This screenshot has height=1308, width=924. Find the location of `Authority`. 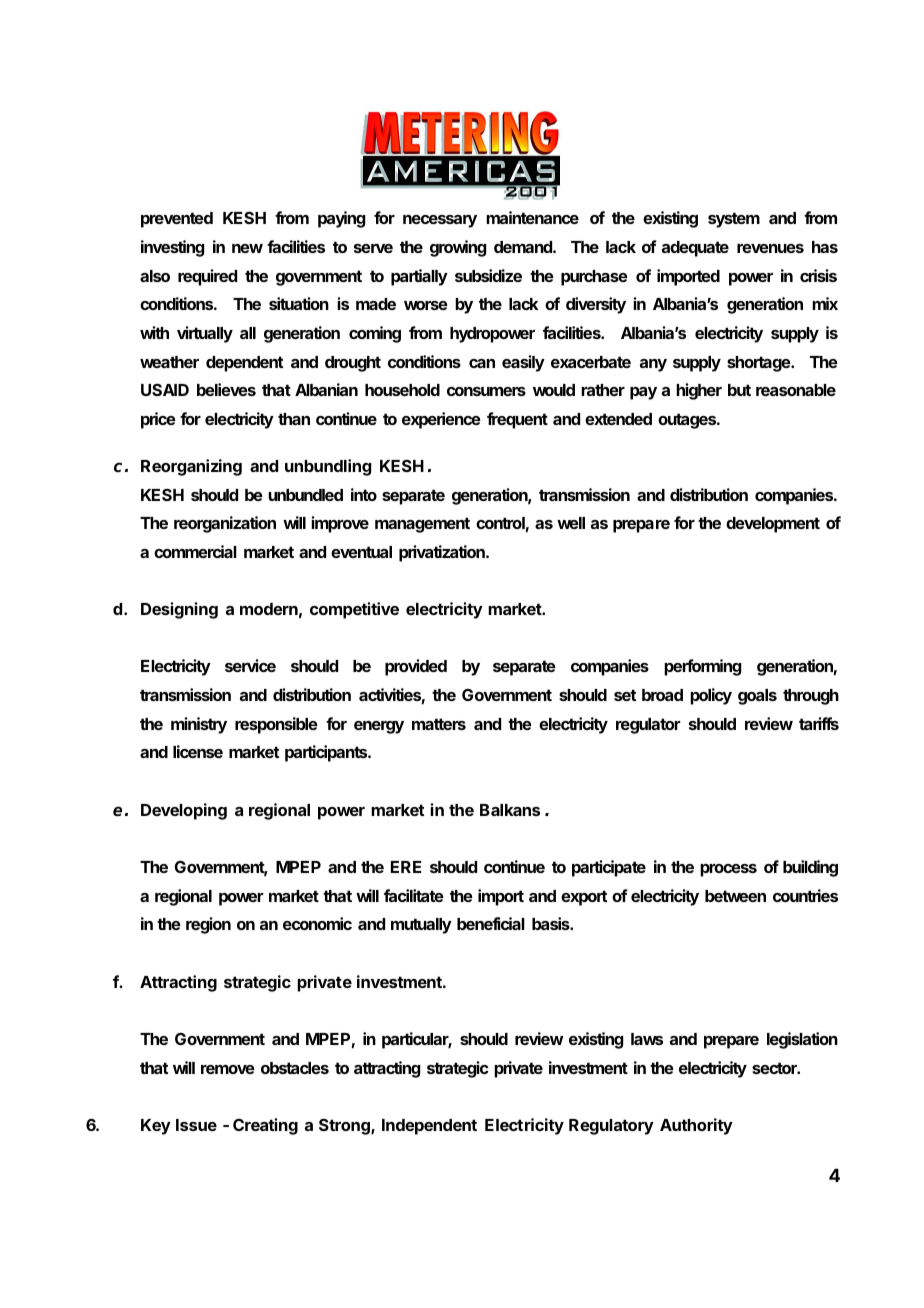

Authority is located at coordinates (696, 1126).
